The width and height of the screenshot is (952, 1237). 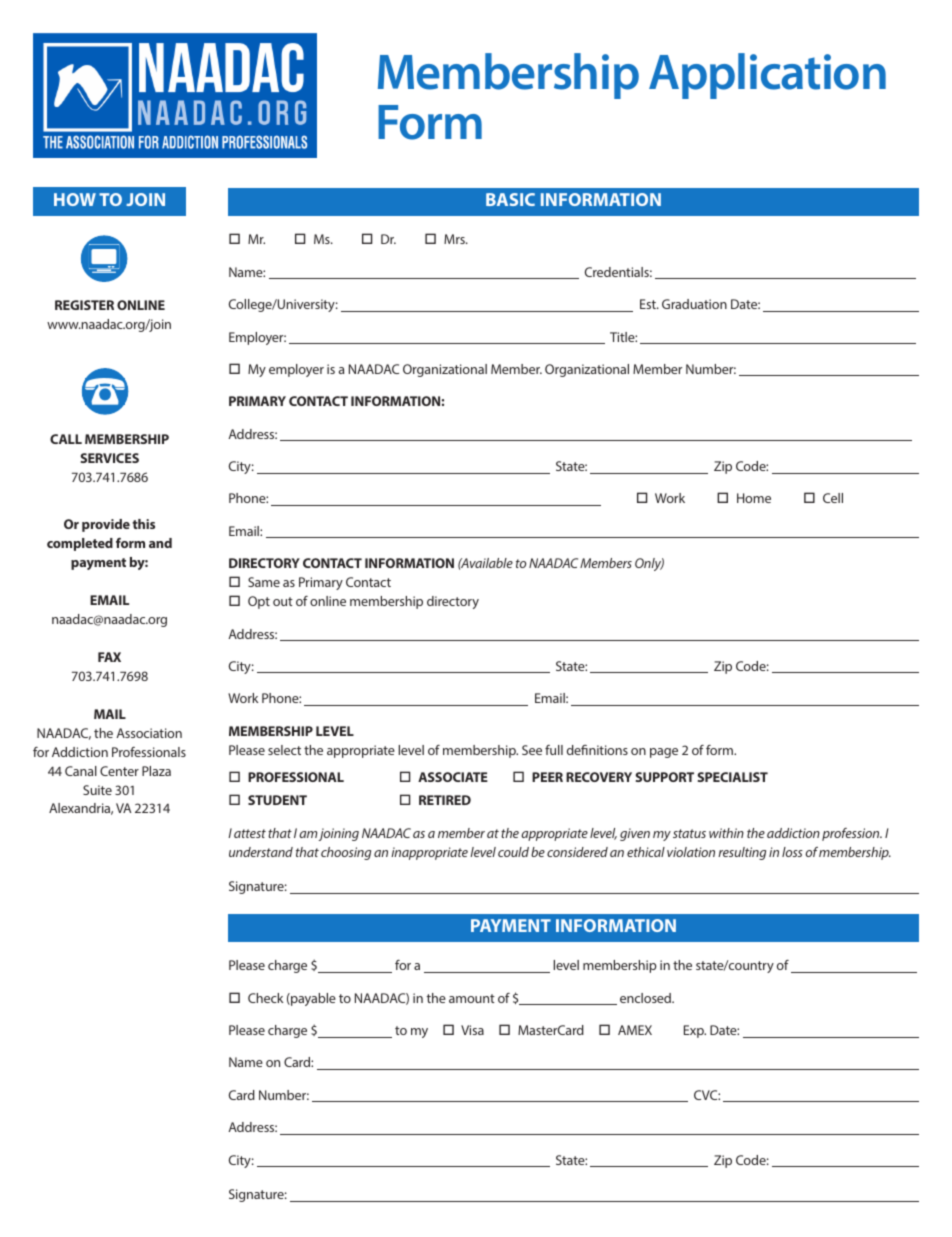 I want to click on ASSOCIATE, so click(x=453, y=777).
